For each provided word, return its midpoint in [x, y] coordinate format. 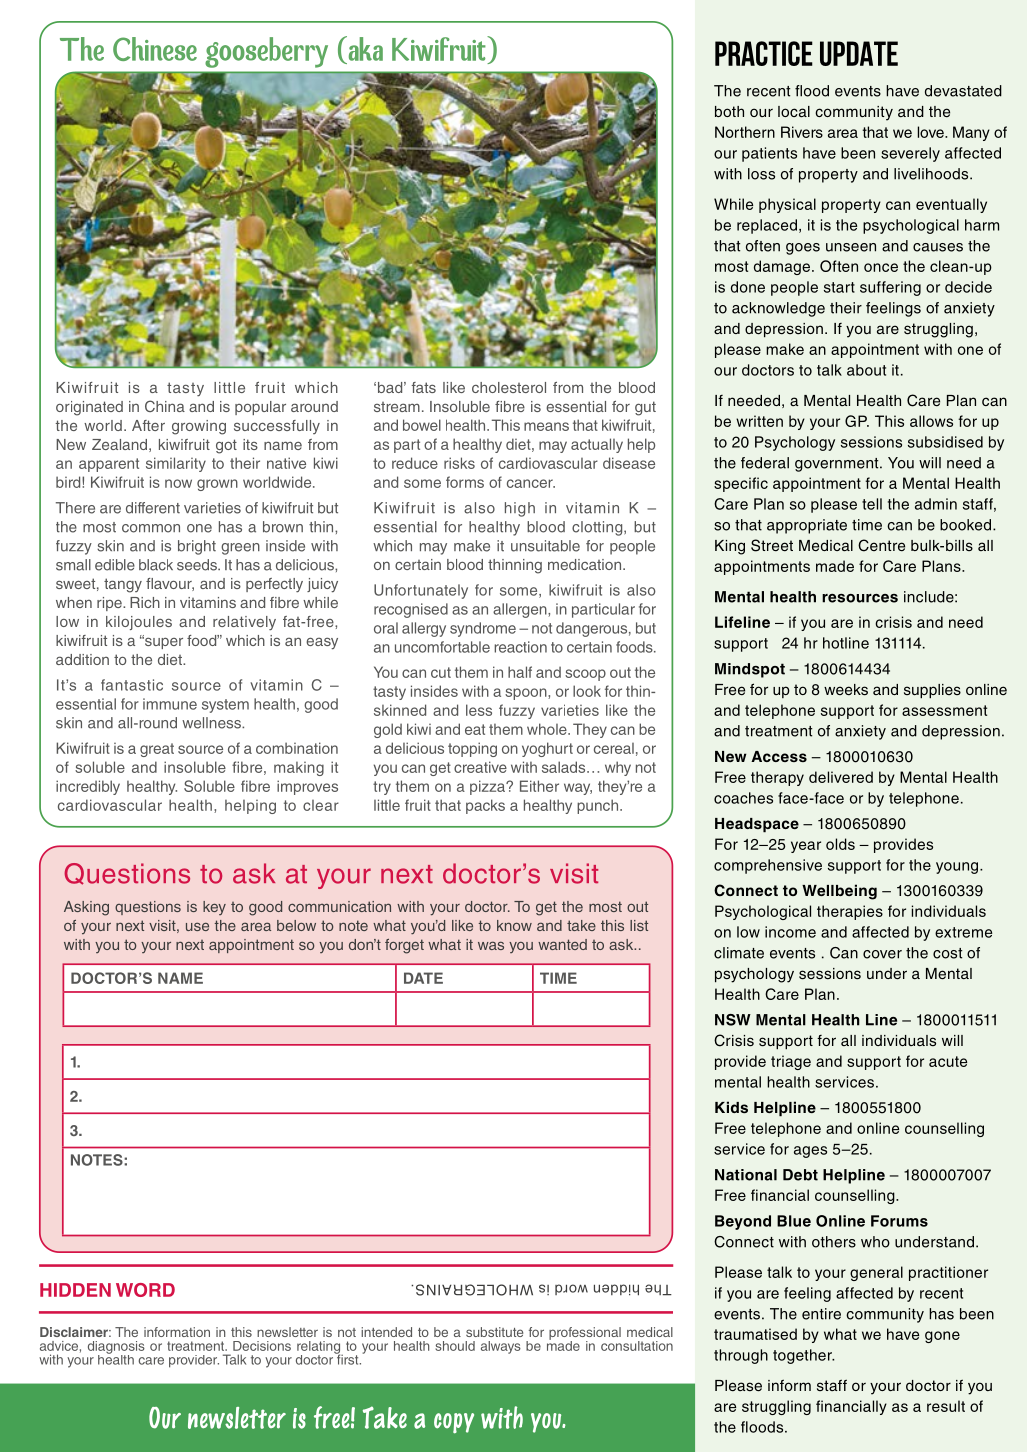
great [157, 750]
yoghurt [547, 749]
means [546, 426]
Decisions [262, 1346]
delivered [841, 777]
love [932, 132]
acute [948, 1061]
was [491, 945]
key [214, 908]
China [165, 406]
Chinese [155, 49]
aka [364, 48]
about [866, 370]
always [501, 1347]
